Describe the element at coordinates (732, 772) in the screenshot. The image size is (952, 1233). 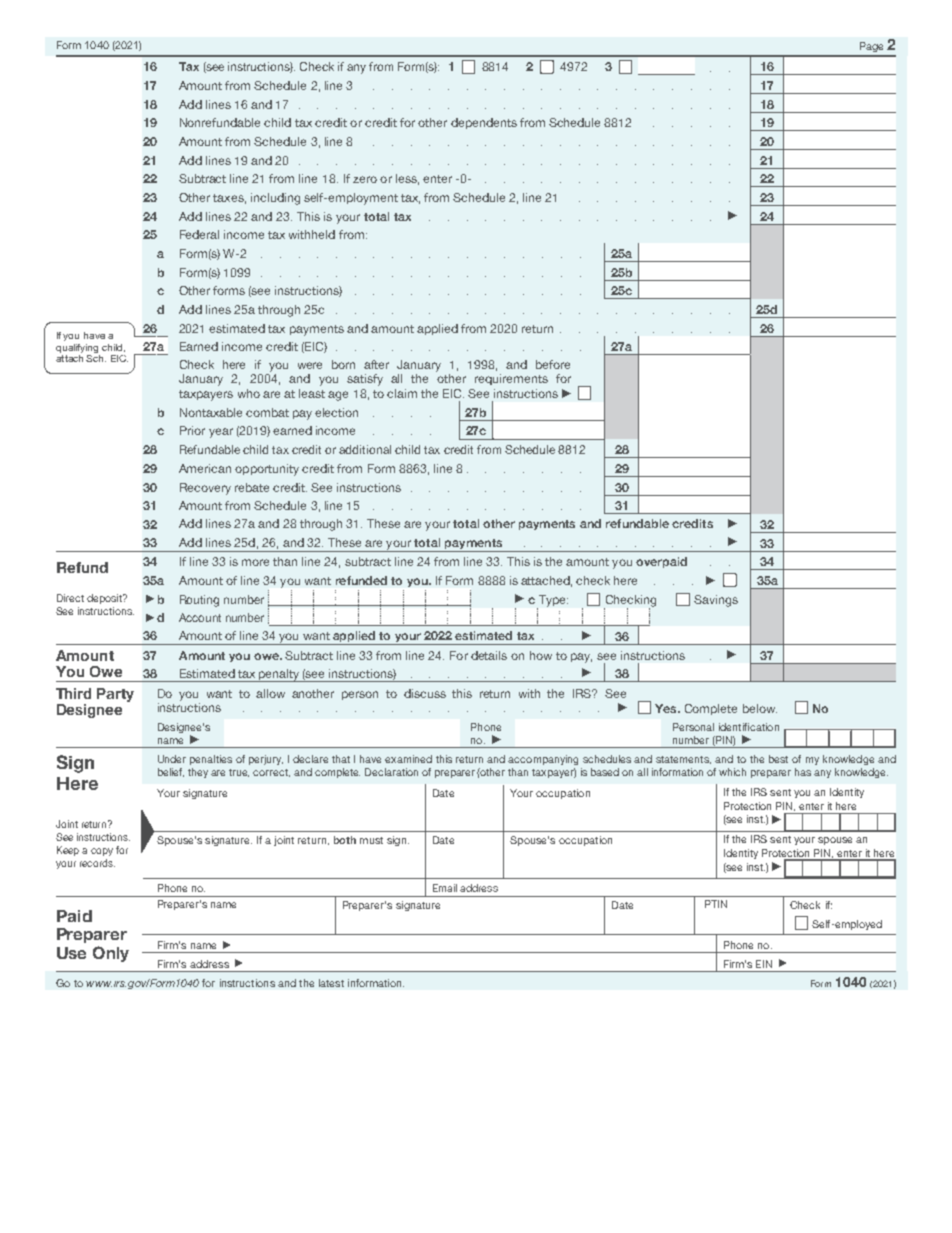
I see `which` at that location.
